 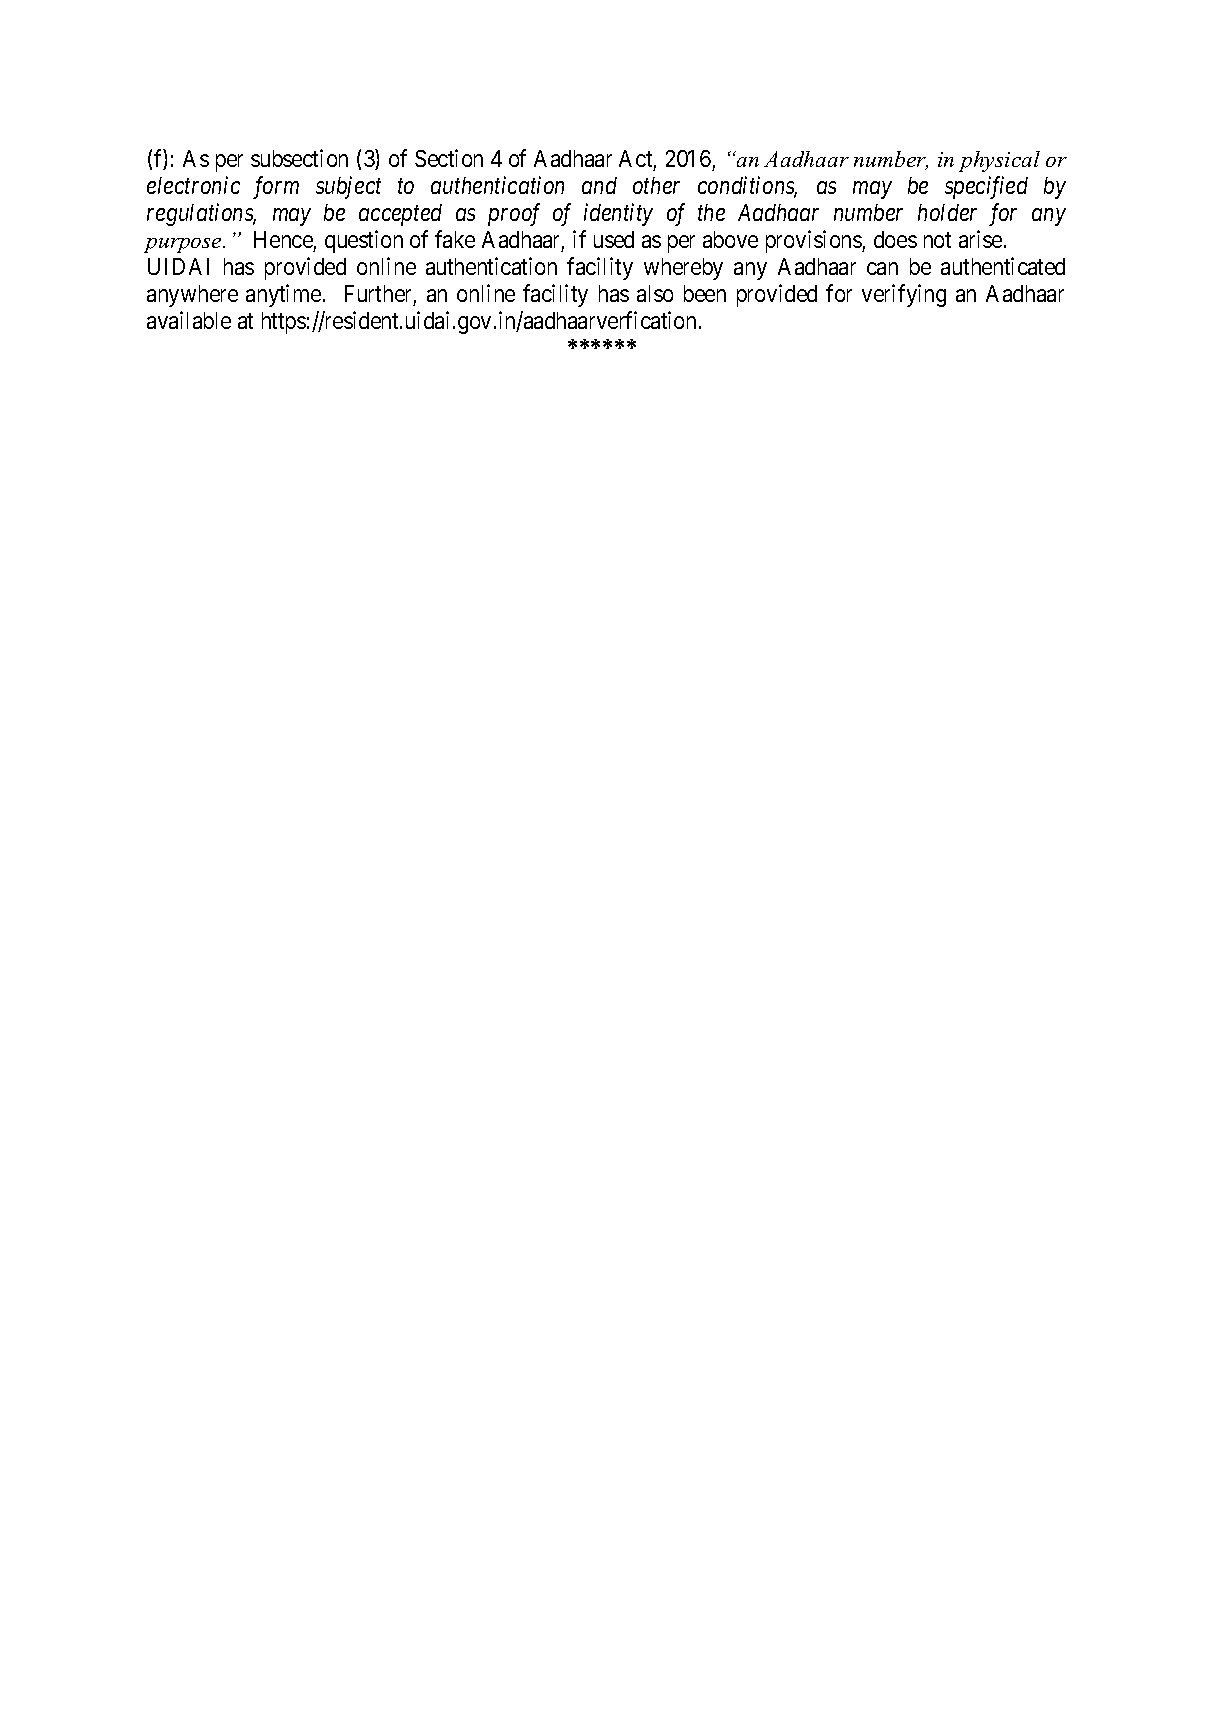 I want to click on regulations, so click(x=201, y=214).
